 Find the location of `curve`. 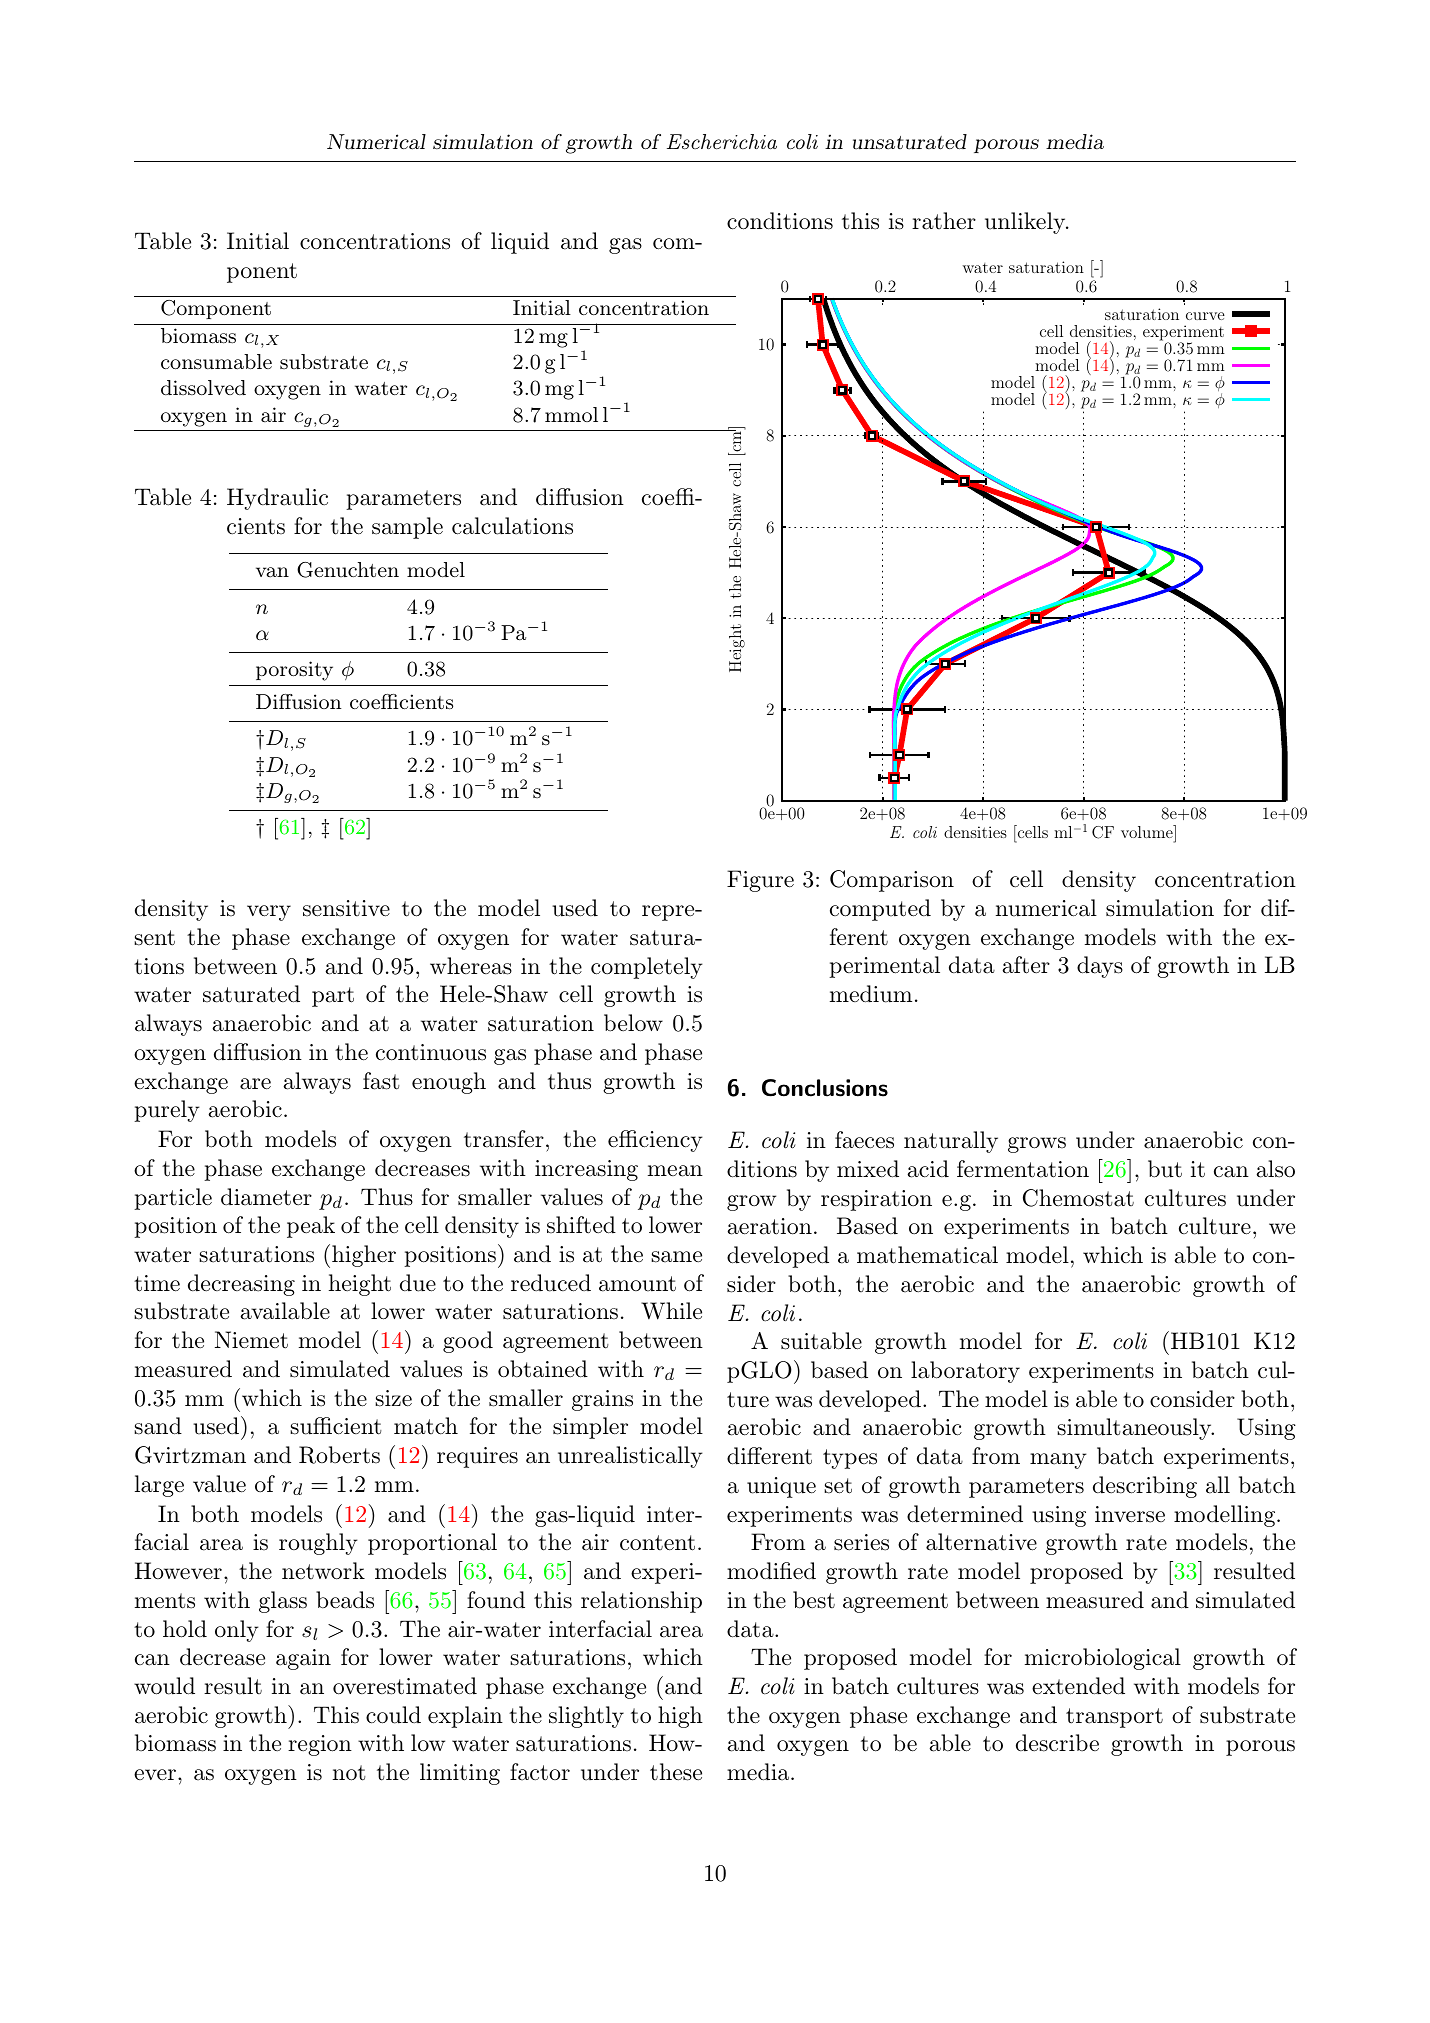

curve is located at coordinates (1205, 316).
